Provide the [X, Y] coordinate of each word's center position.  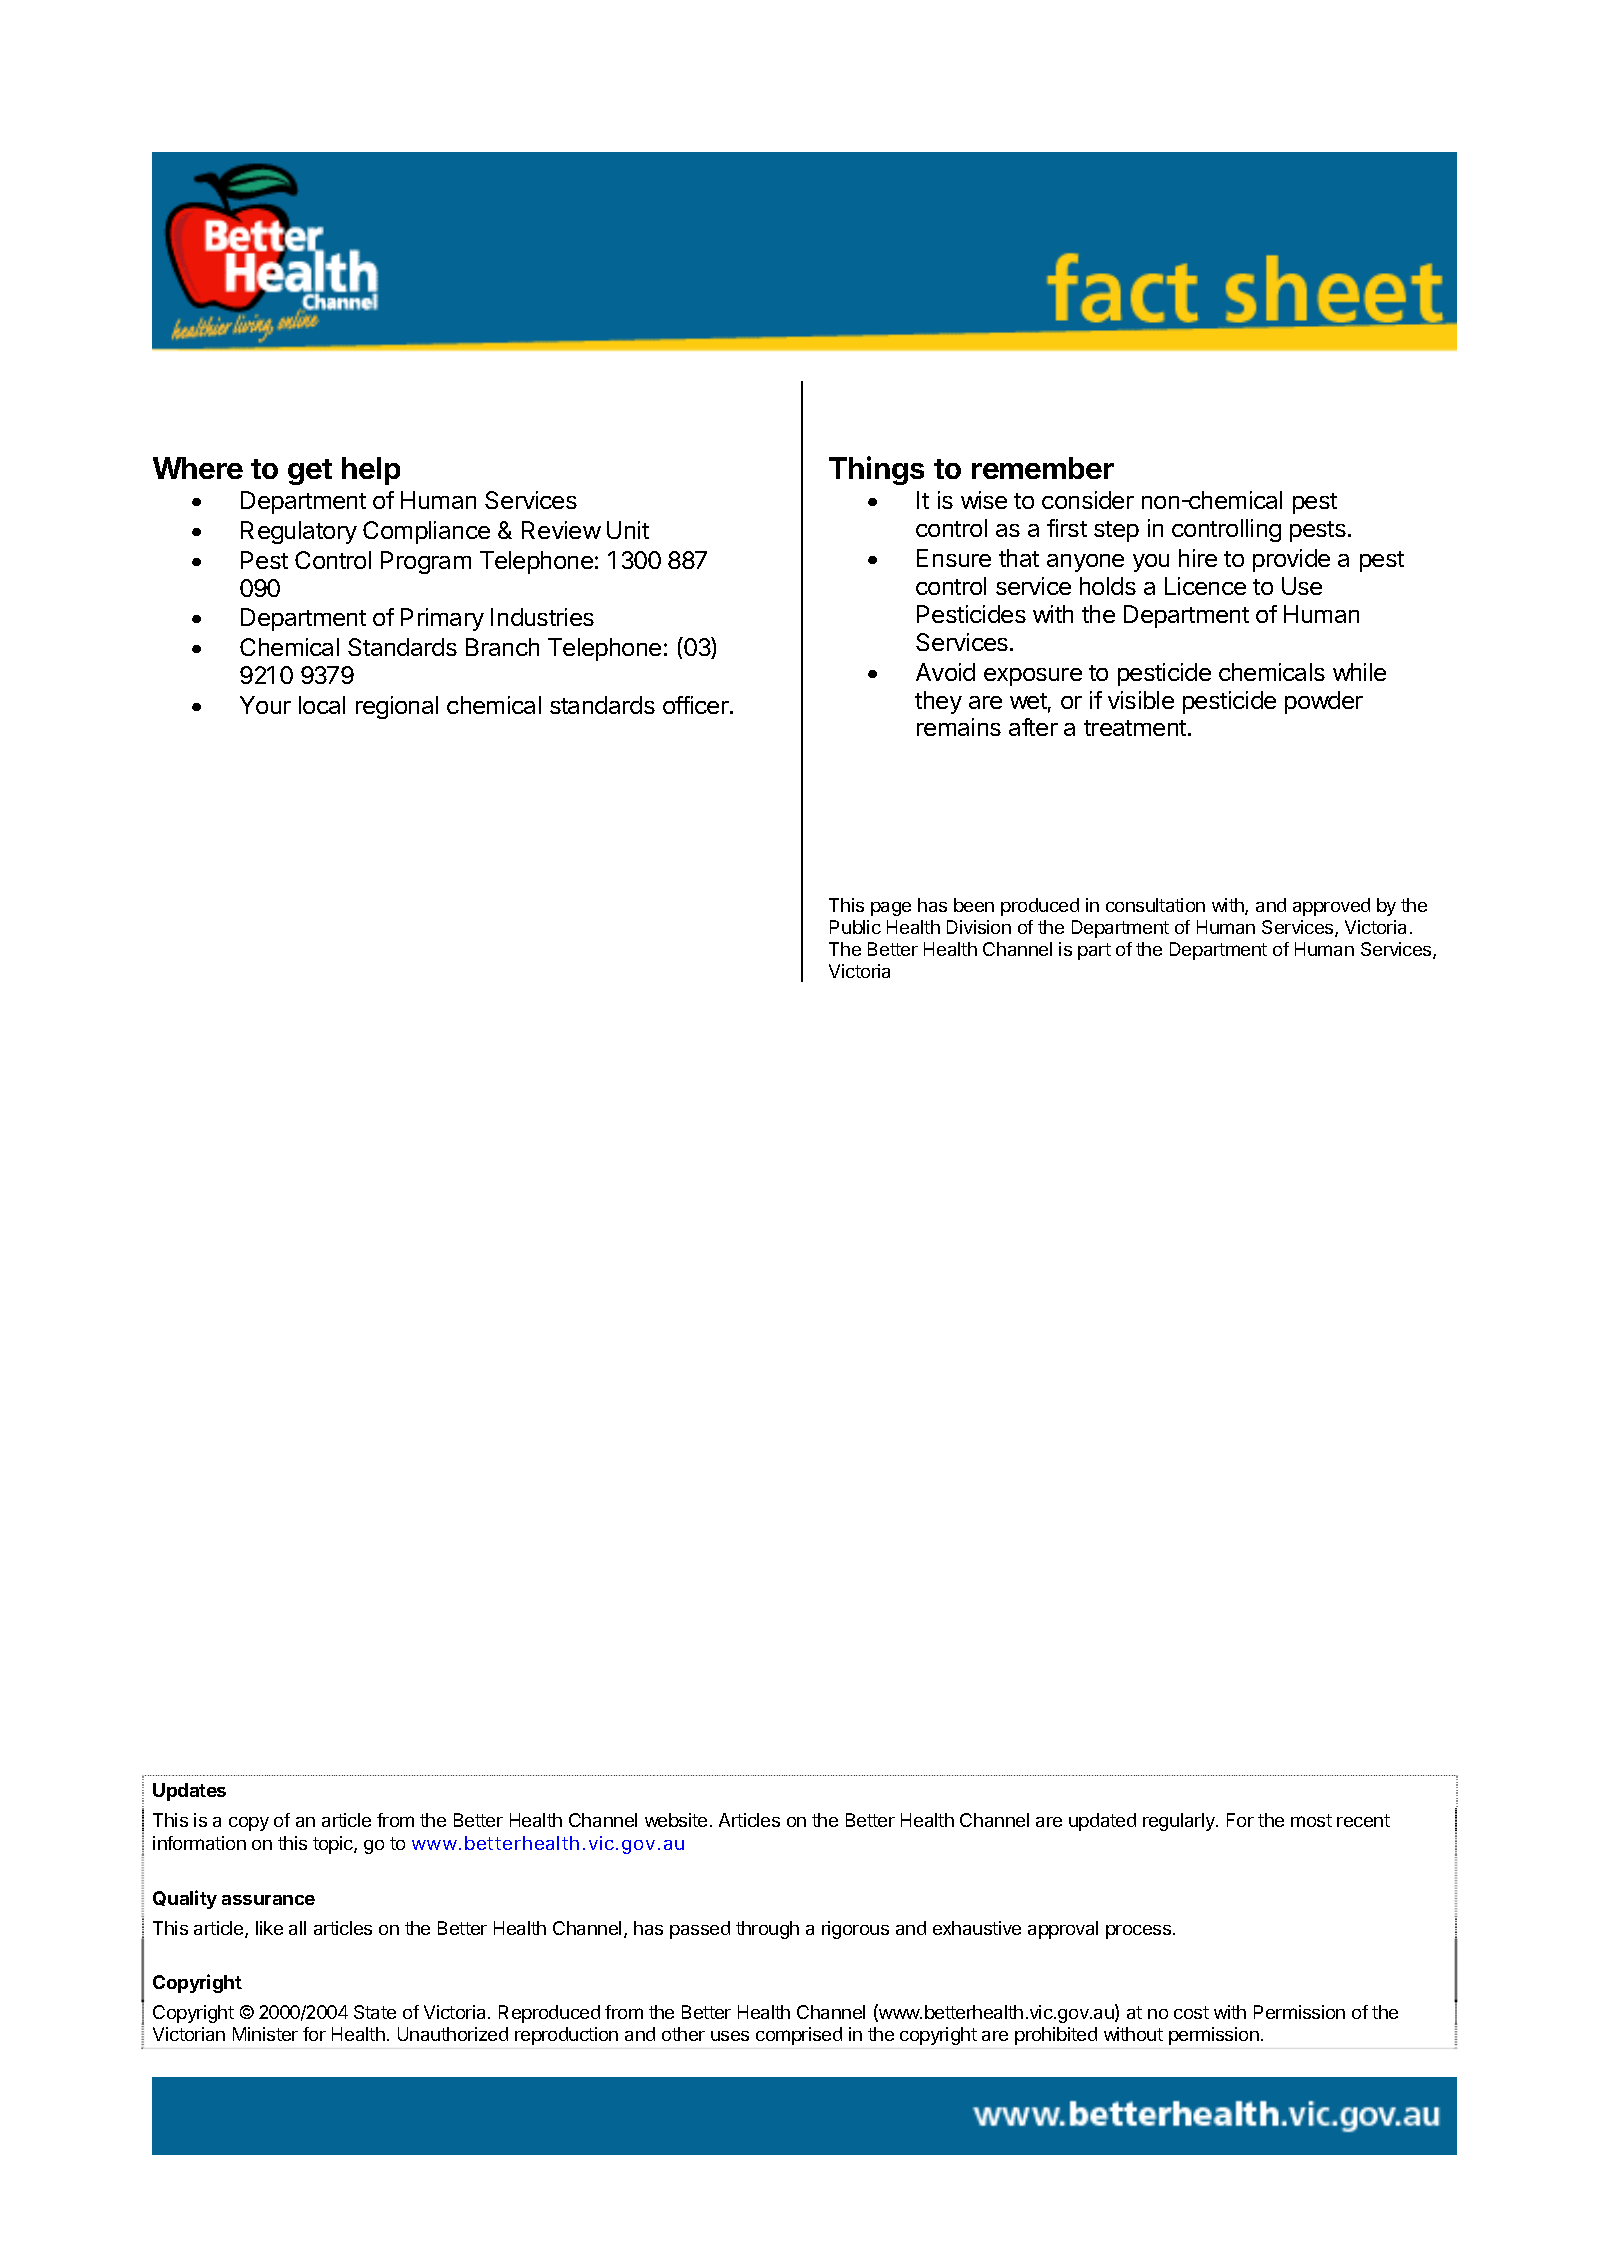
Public [855, 927]
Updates [189, 1792]
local [322, 705]
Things [876, 470]
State [375, 2012]
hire [1198, 558]
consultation [1155, 905]
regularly [1180, 1822]
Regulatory [299, 532]
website [676, 1820]
